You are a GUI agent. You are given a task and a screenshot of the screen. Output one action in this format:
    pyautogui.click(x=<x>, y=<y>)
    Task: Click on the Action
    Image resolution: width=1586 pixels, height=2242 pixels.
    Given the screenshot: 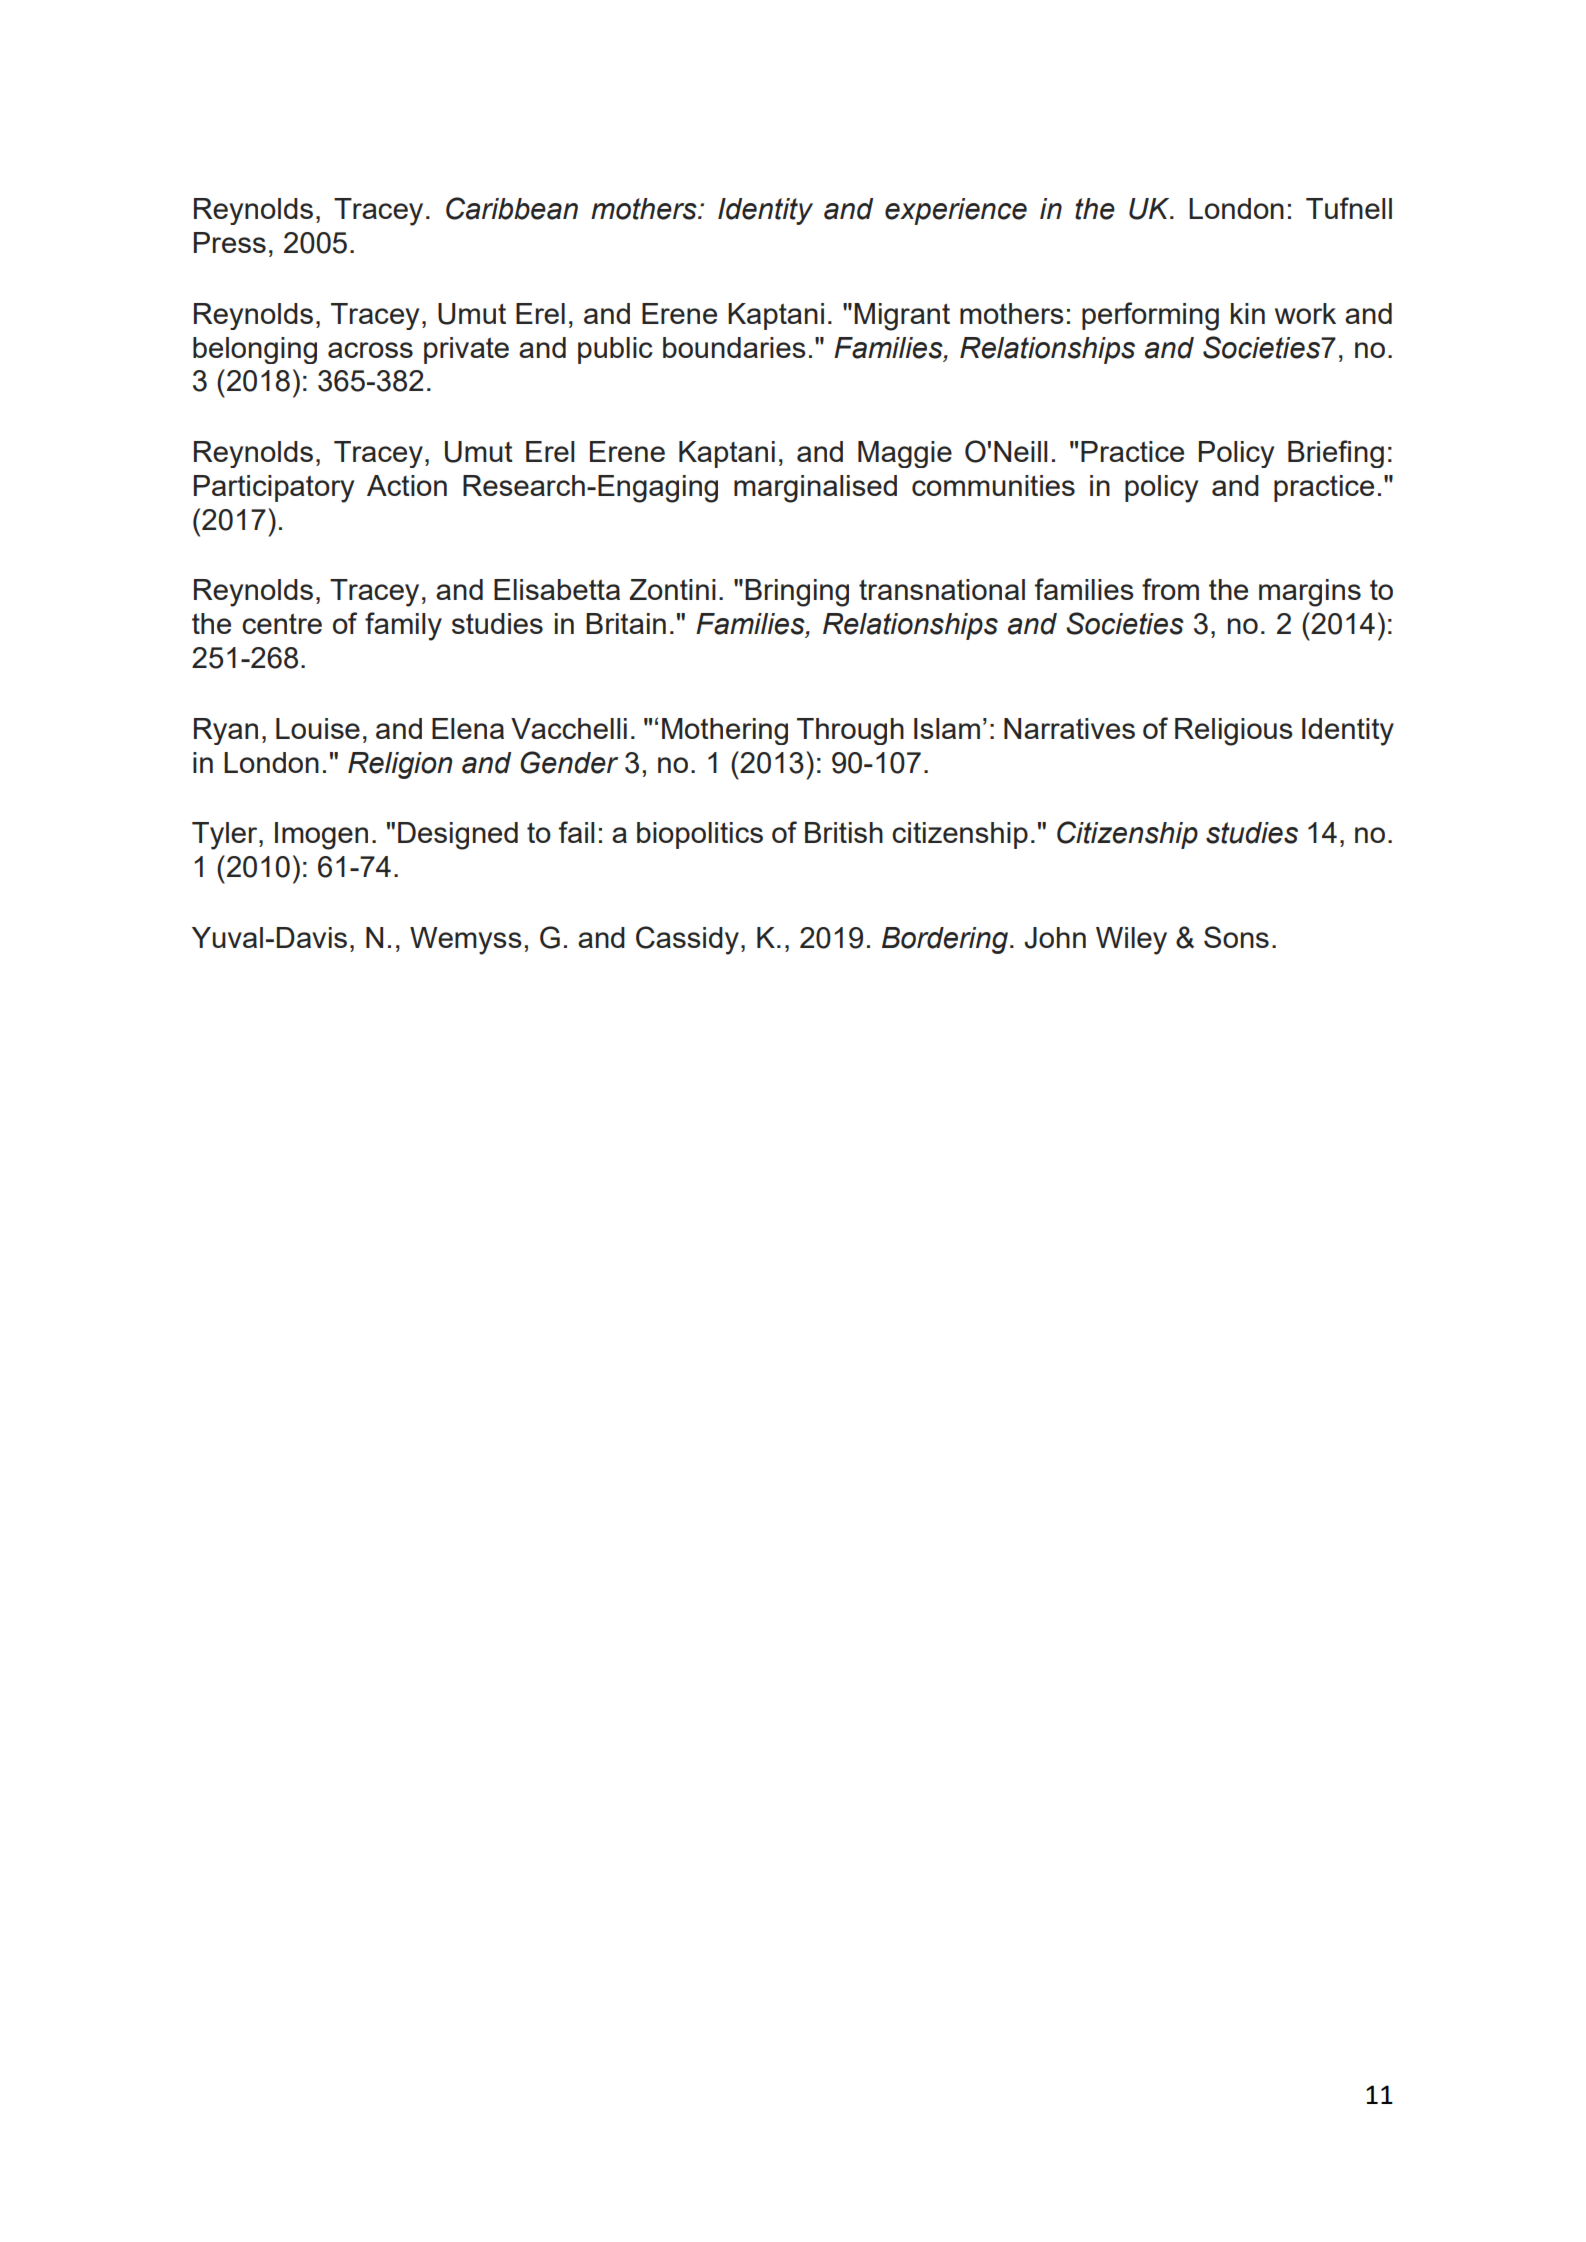 What is the action you would take?
    pyautogui.click(x=407, y=485)
